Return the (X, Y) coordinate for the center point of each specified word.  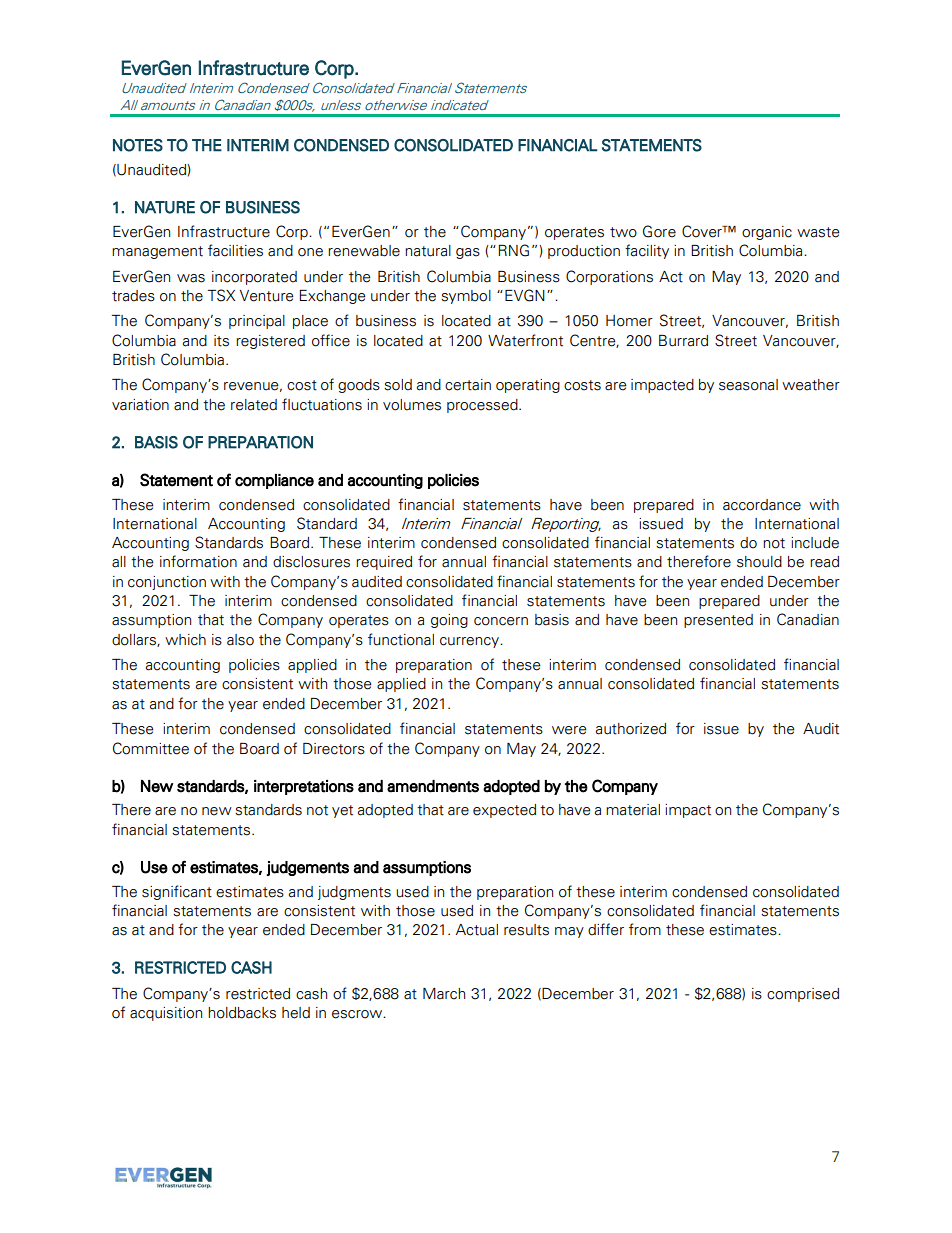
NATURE (165, 207)
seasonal (748, 385)
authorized (631, 729)
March (444, 994)
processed (483, 406)
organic (767, 233)
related (254, 405)
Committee (151, 748)
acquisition (166, 1014)
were (569, 730)
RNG (514, 250)
